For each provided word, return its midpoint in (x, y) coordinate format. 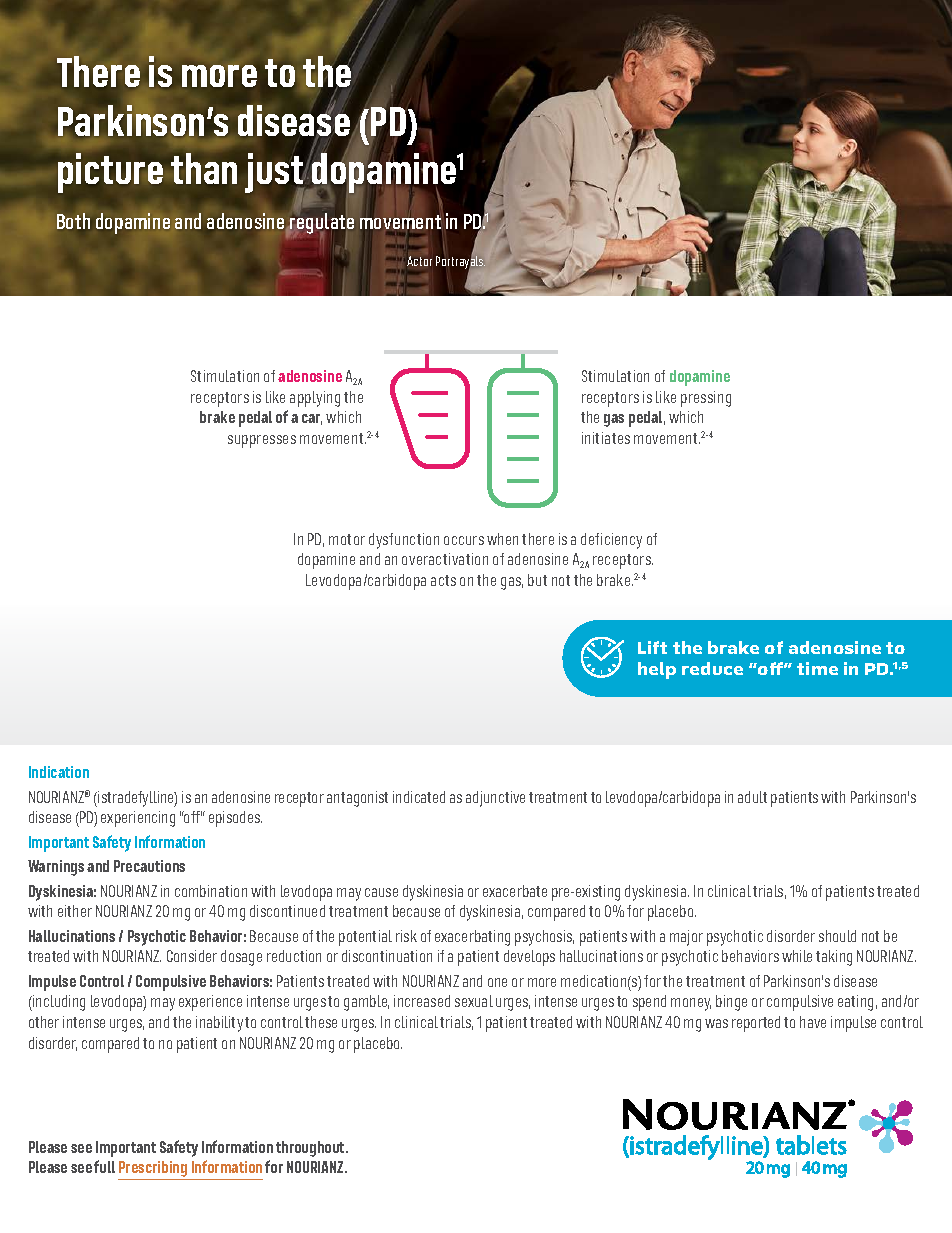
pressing (706, 399)
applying (315, 399)
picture (110, 173)
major (686, 938)
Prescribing (154, 1170)
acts (443, 580)
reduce (712, 668)
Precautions (149, 866)
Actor (419, 261)
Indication (59, 772)
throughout (311, 1149)
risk (406, 936)
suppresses (262, 441)
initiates (606, 438)
